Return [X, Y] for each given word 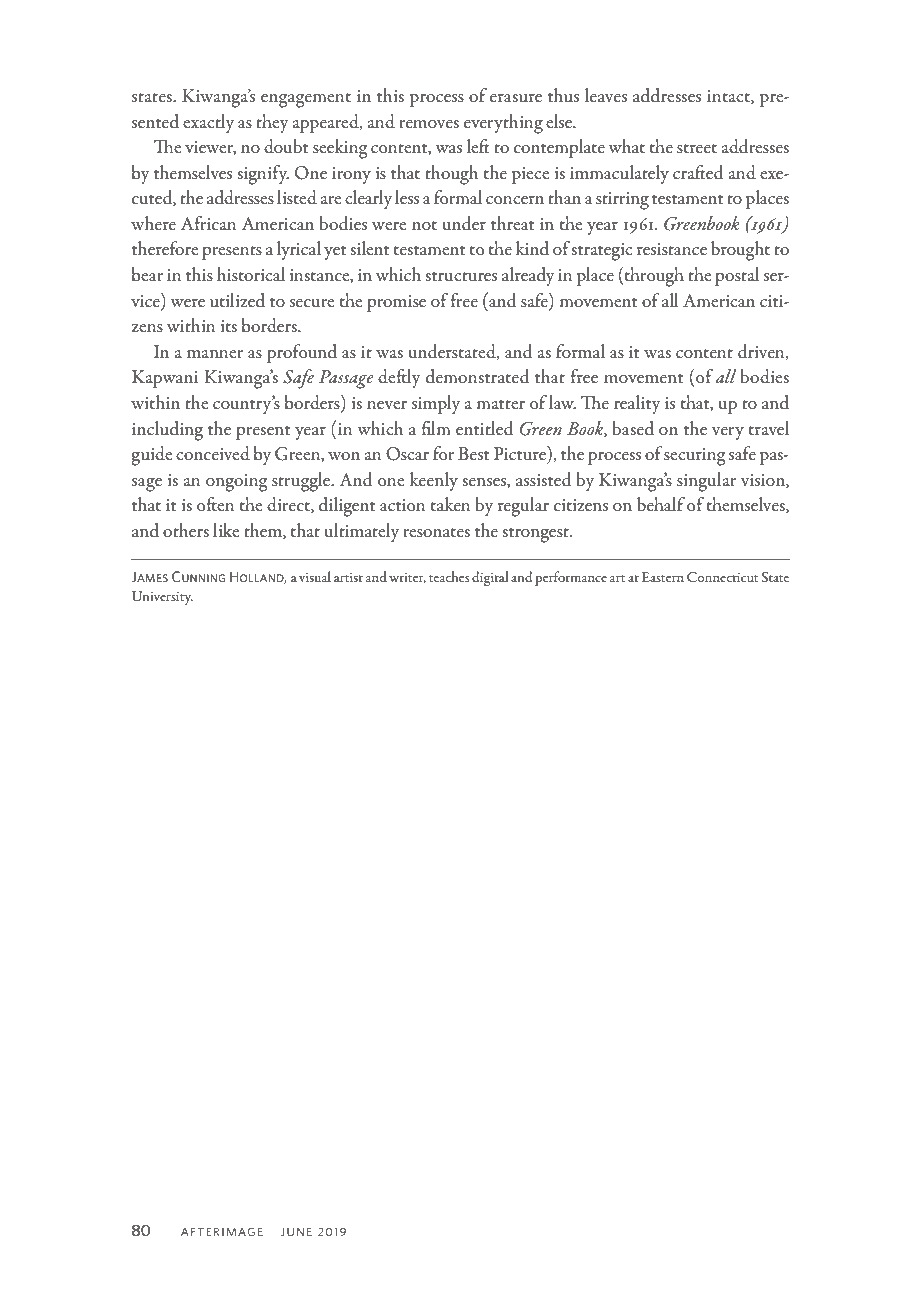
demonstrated [477, 376]
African [209, 223]
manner [215, 354]
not [424, 225]
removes [429, 124]
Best [473, 453]
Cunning [198, 576]
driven [762, 352]
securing [695, 457]
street [697, 149]
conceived [213, 453]
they [272, 123]
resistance [672, 249]
